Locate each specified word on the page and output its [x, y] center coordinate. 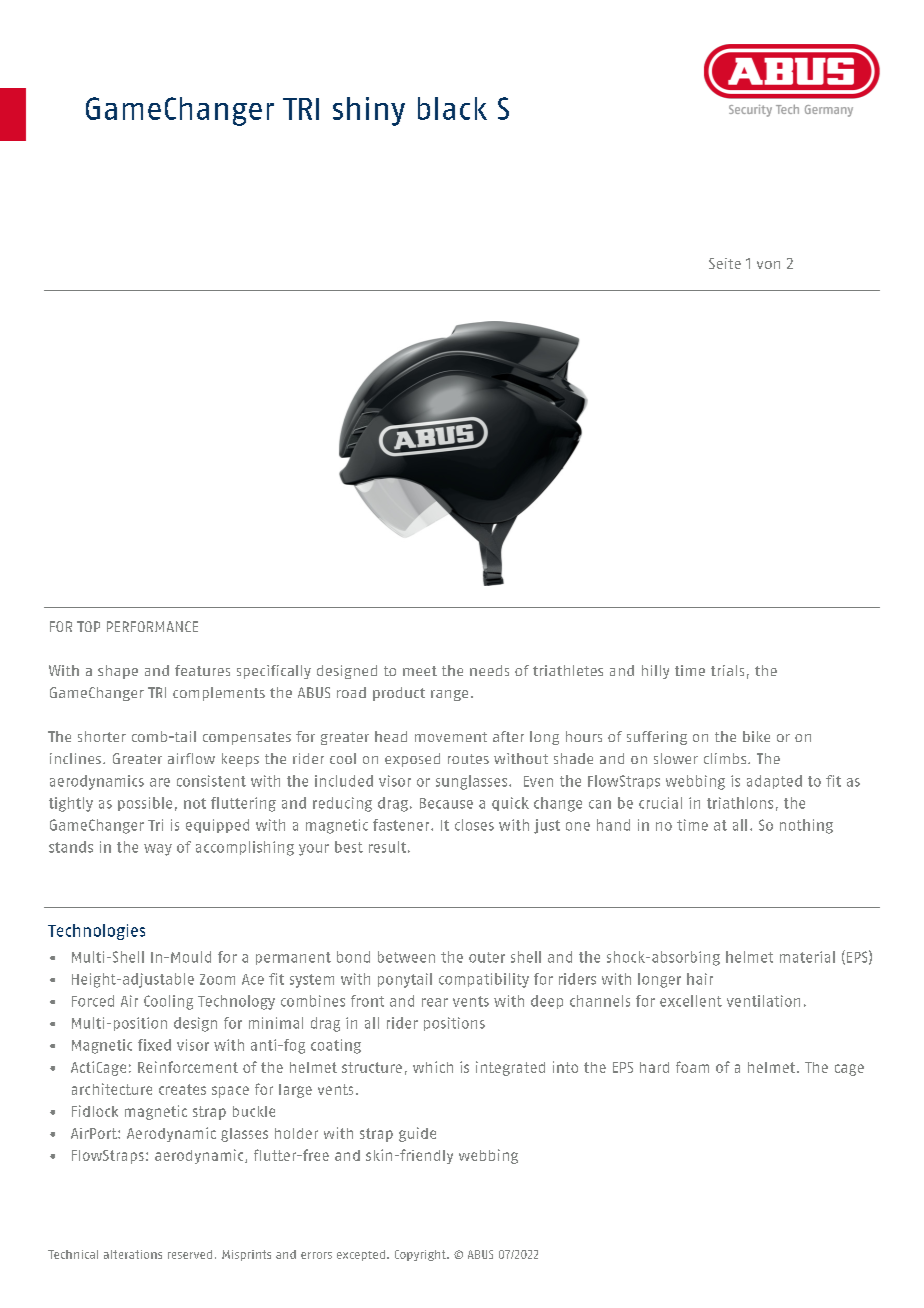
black [452, 108]
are [160, 782]
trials [727, 670]
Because [446, 803]
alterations [133, 1254]
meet [420, 671]
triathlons [740, 803]
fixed [154, 1045]
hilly [655, 672]
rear [435, 1002]
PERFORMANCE [152, 626]
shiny [369, 111]
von [768, 265]
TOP [88, 626]
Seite [725, 263]
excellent [691, 1001]
